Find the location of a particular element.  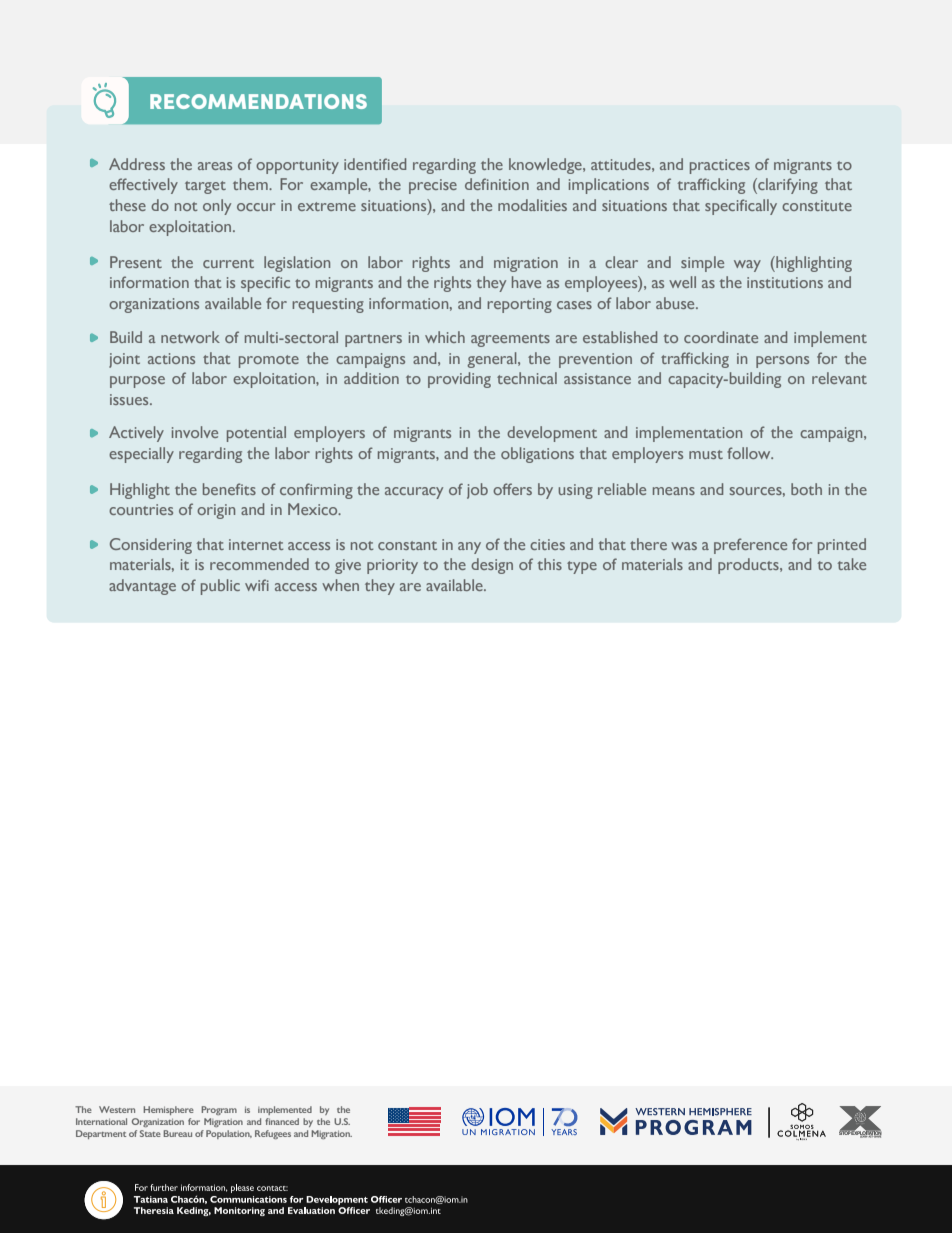

job is located at coordinates (477, 491).
